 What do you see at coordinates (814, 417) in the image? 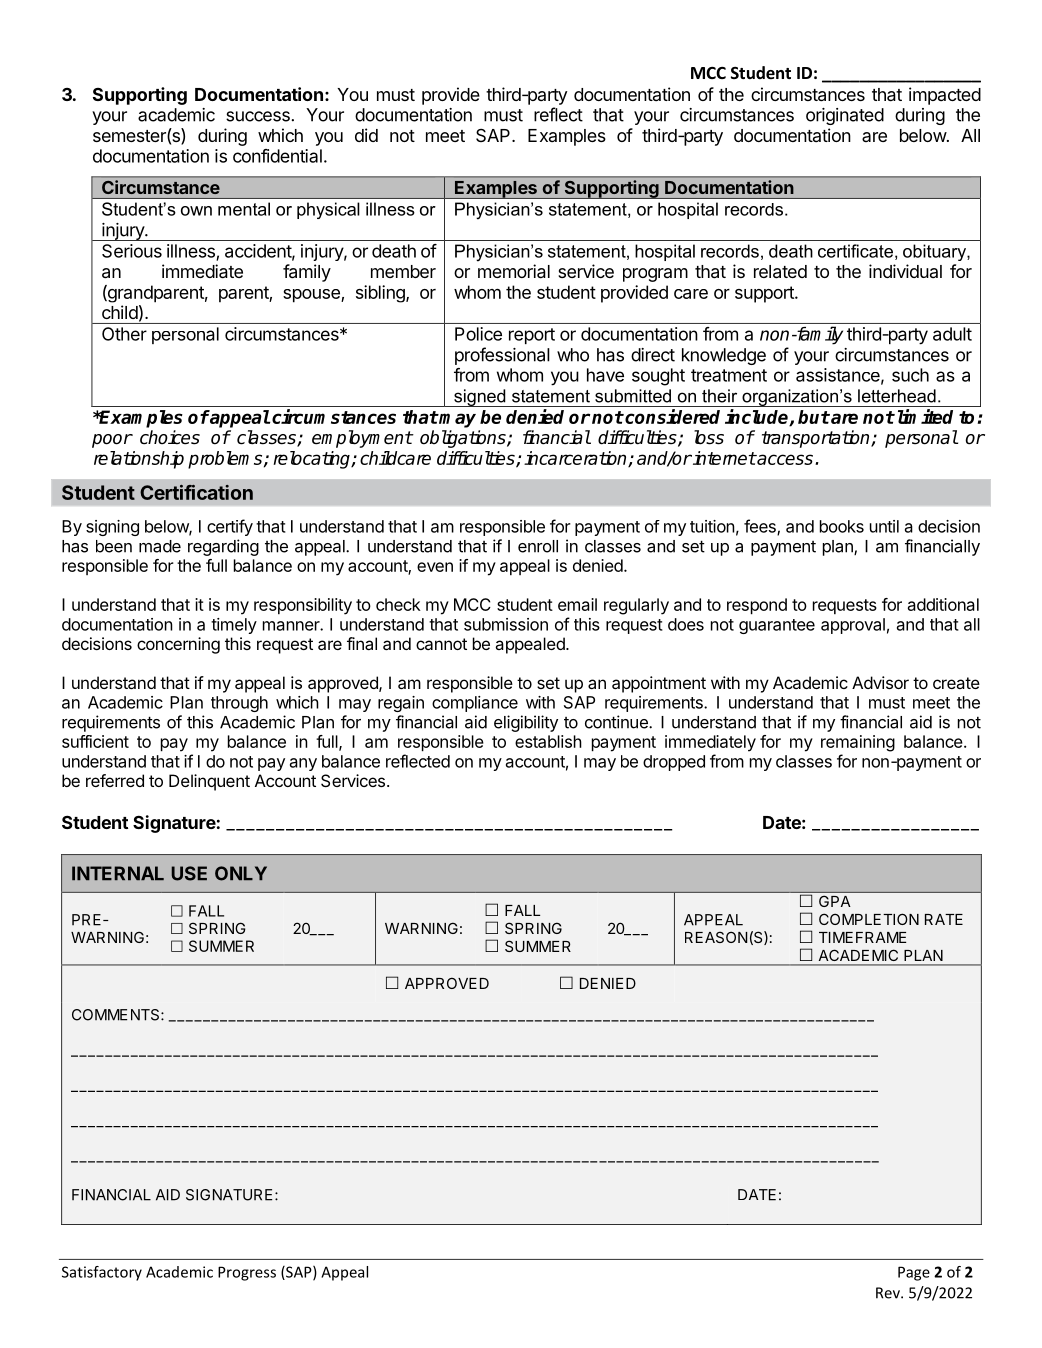
I see `but` at bounding box center [814, 417].
